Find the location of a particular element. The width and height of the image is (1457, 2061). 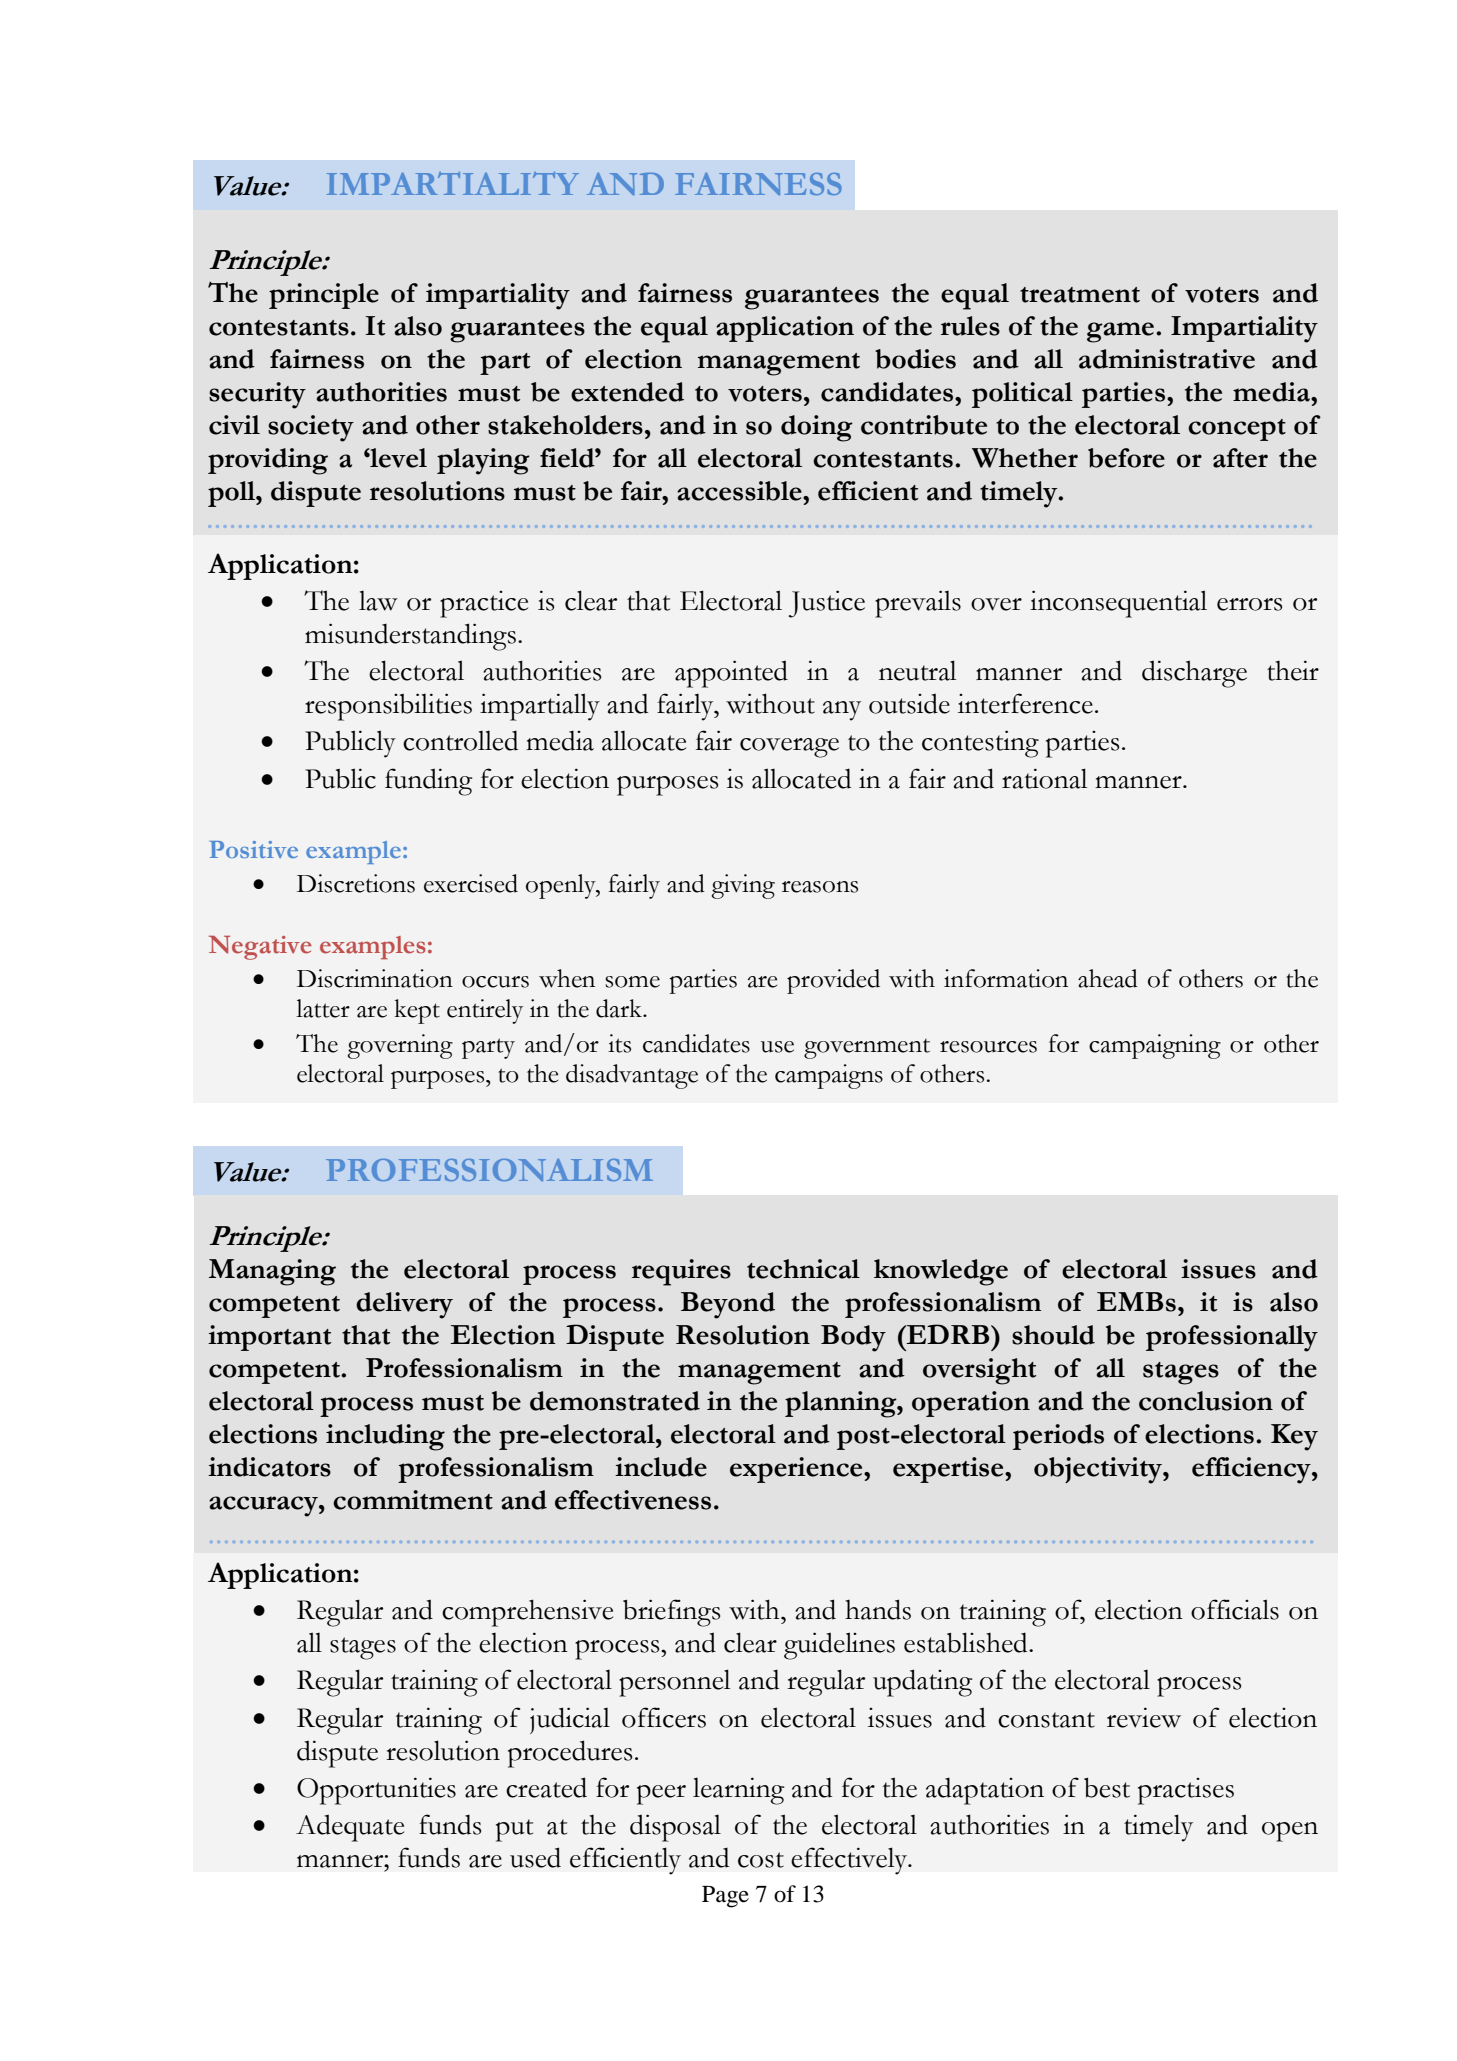

giving is located at coordinates (743, 886).
